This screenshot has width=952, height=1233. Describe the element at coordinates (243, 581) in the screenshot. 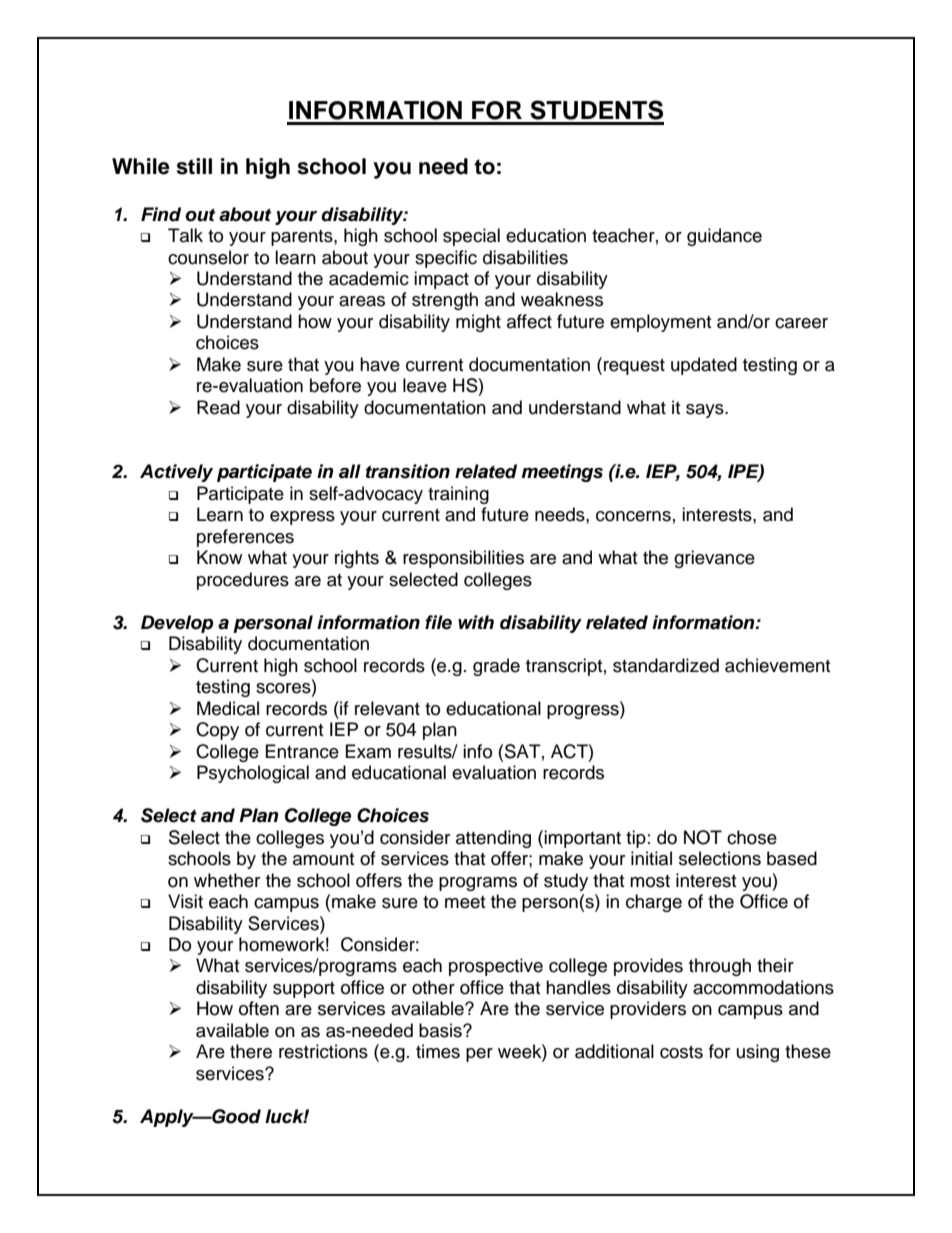

I see `procedures` at that location.
